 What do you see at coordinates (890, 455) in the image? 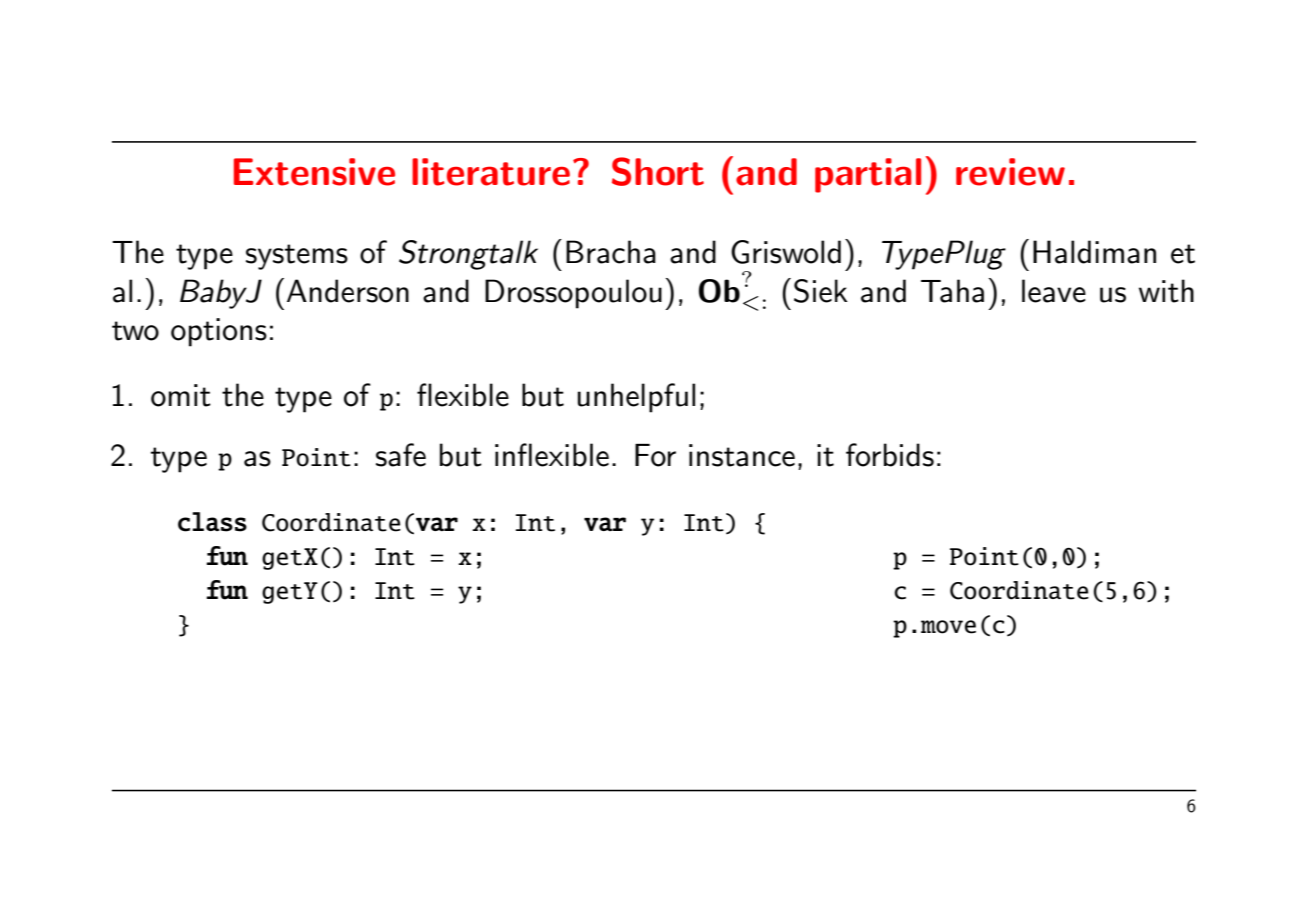
I see `forbids` at bounding box center [890, 455].
